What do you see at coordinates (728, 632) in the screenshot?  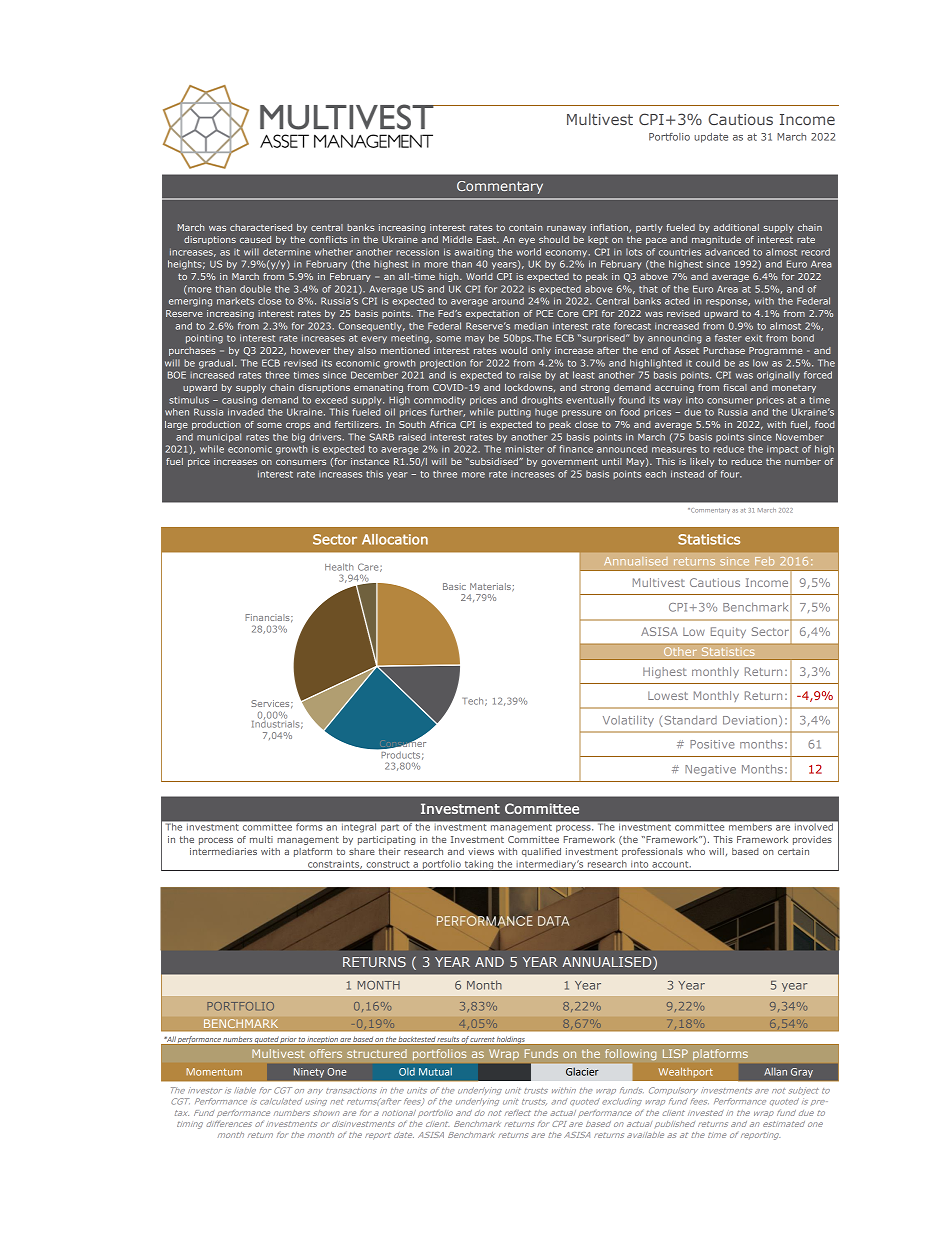 I see `Equity` at bounding box center [728, 632].
